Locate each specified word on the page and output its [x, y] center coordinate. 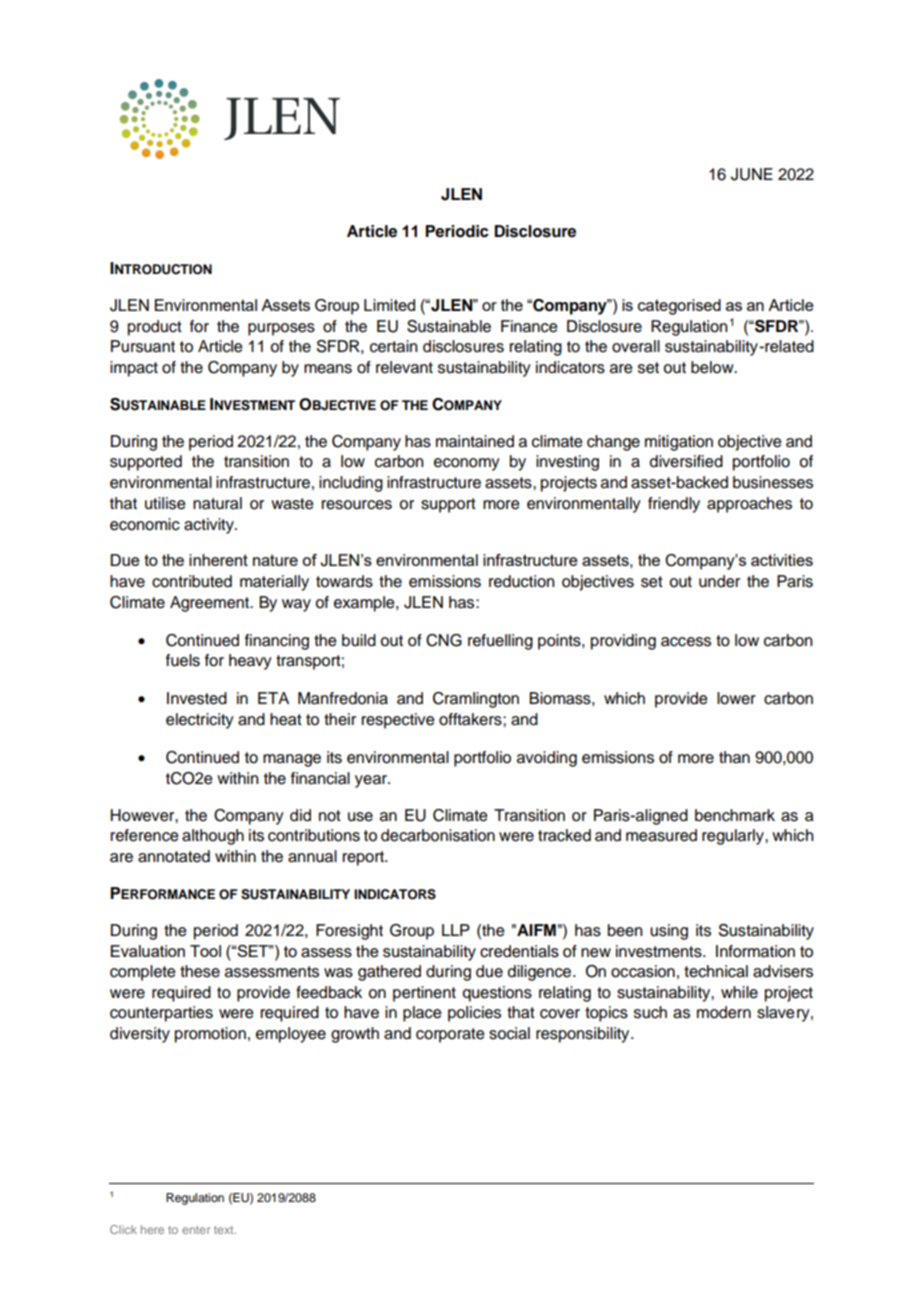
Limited [389, 305]
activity [210, 526]
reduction [522, 581]
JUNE [752, 174]
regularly [734, 837]
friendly [674, 505]
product [155, 328]
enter [196, 1230]
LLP [456, 930]
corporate [450, 1035]
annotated [174, 856]
